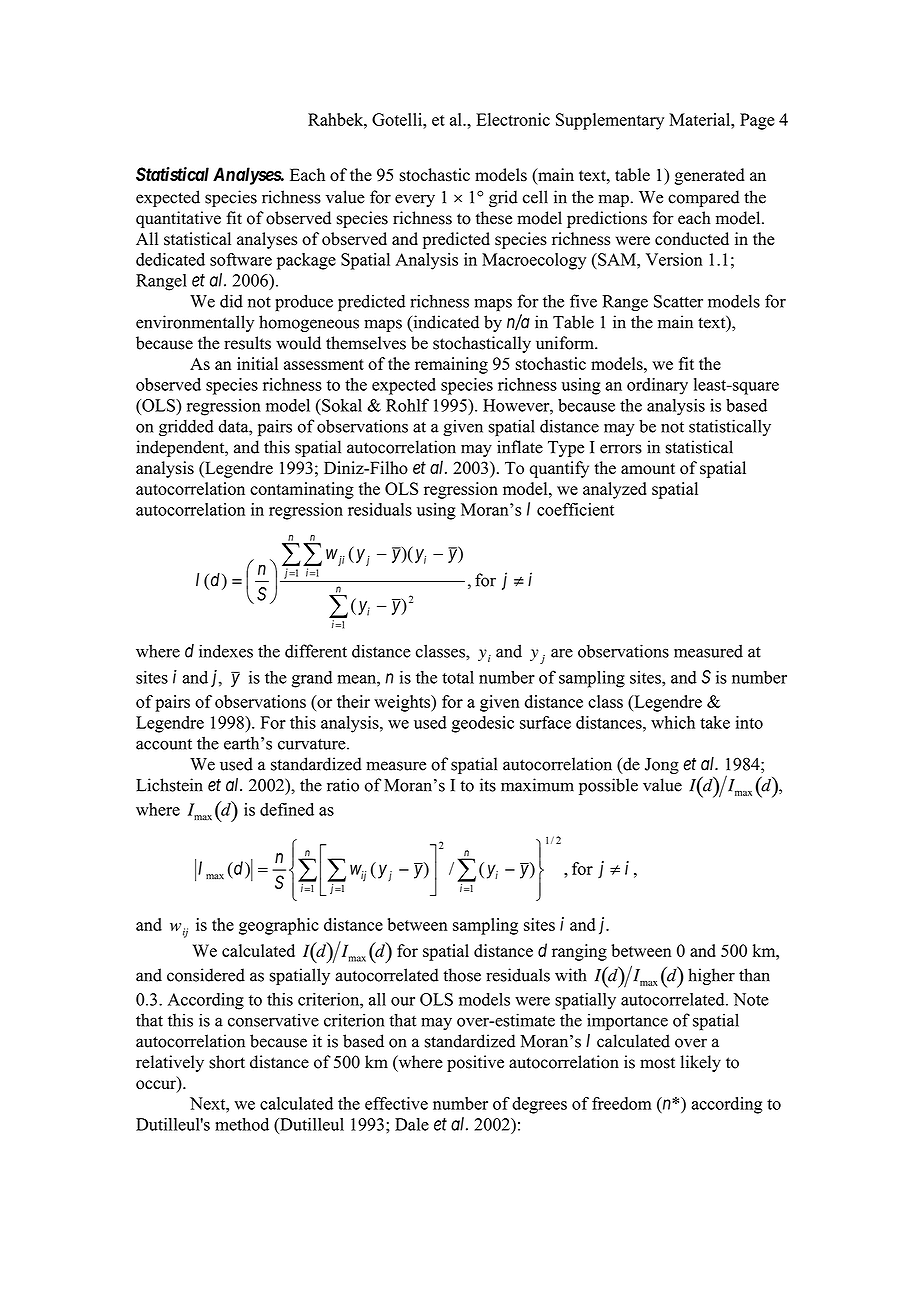  What do you see at coordinates (242, 1124) in the screenshot?
I see `method` at bounding box center [242, 1124].
